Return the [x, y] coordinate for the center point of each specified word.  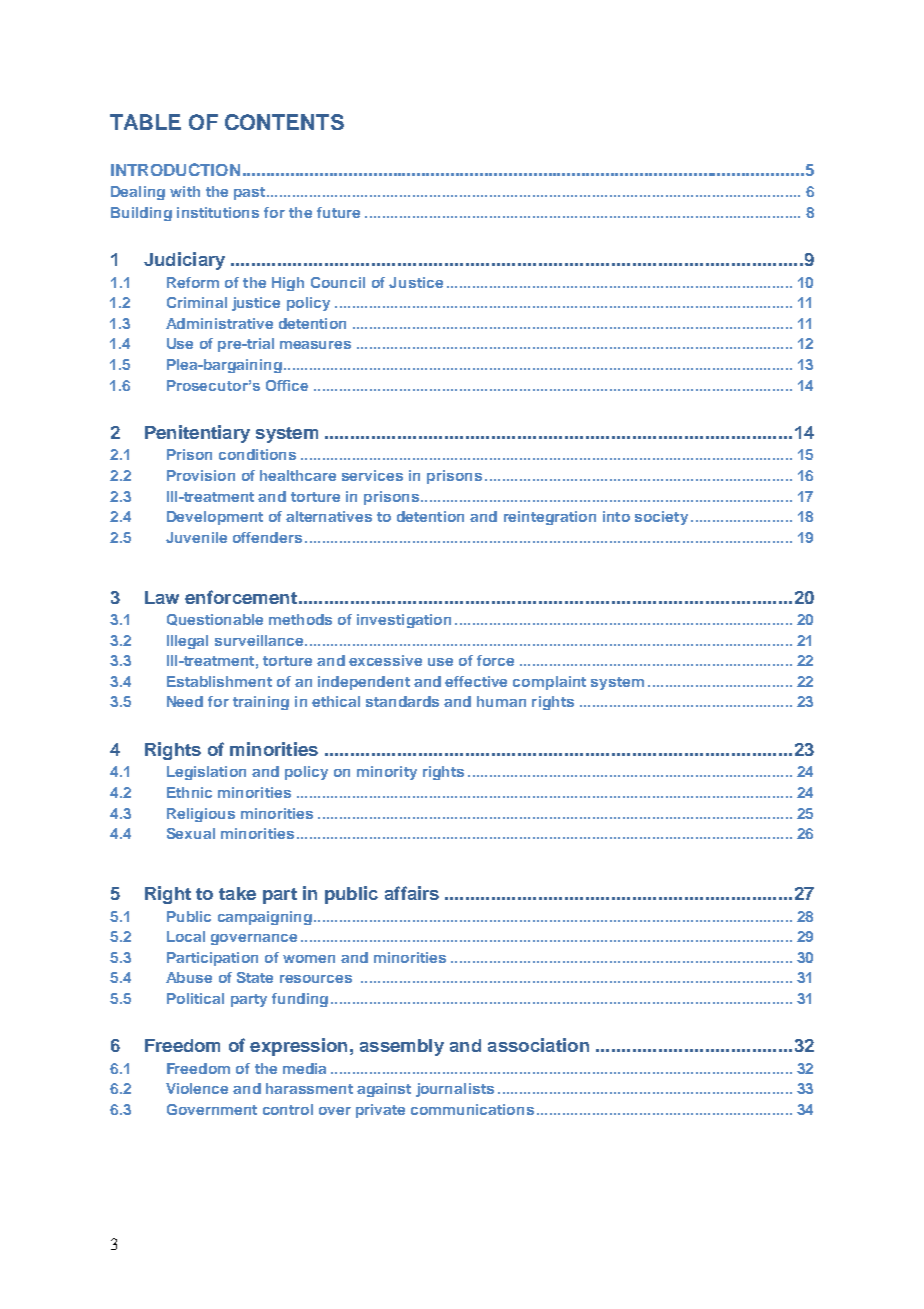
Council [338, 282]
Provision [201, 475]
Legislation [206, 773]
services [372, 475]
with [185, 191]
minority [387, 773]
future [338, 212]
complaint [549, 683]
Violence [197, 1088]
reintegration [550, 518]
